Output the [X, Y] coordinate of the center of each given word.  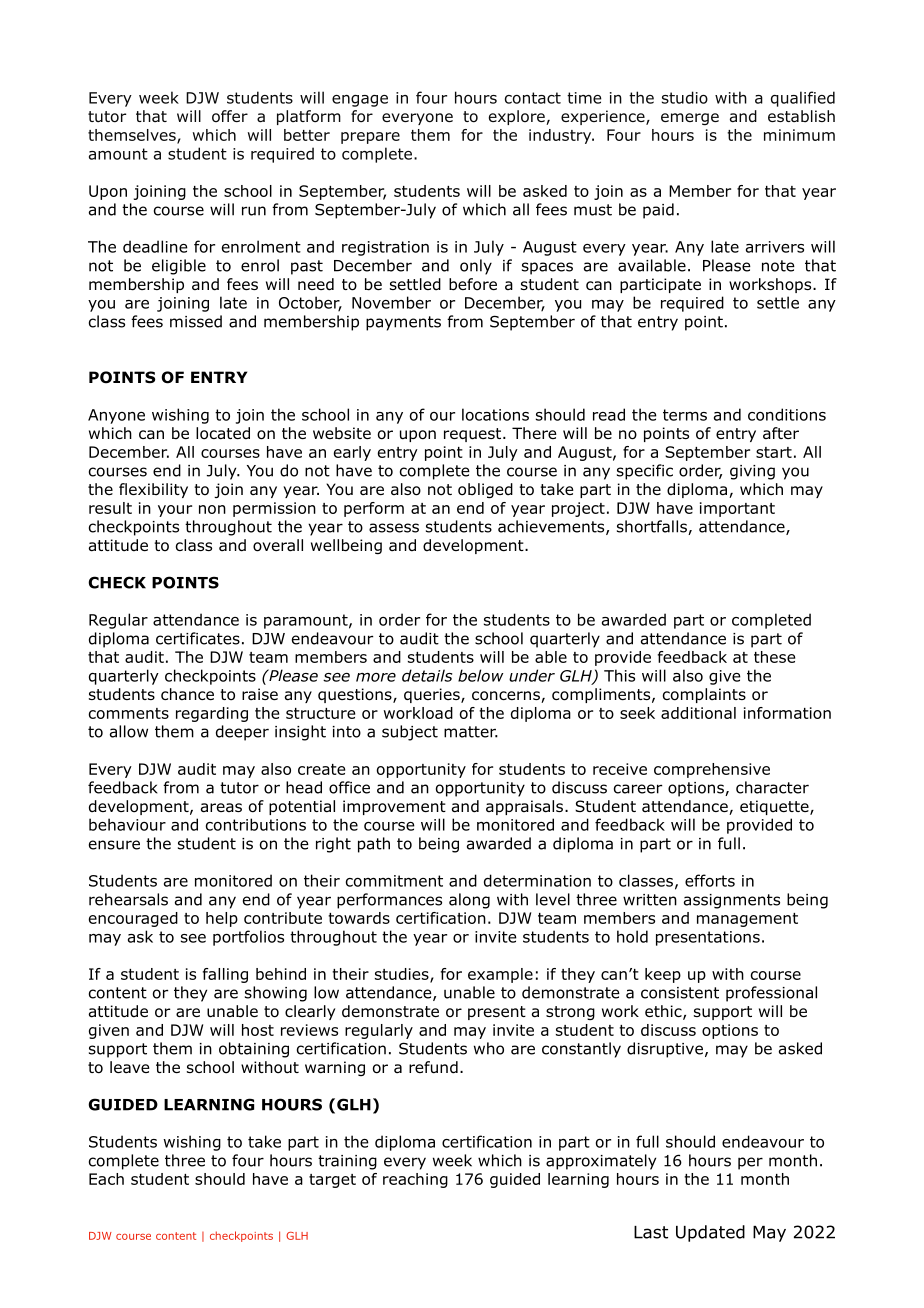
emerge [690, 119]
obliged [485, 490]
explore [518, 117]
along [469, 901]
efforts [710, 880]
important [737, 509]
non [212, 509]
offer [230, 116]
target [332, 1181]
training [347, 1162]
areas [221, 808]
